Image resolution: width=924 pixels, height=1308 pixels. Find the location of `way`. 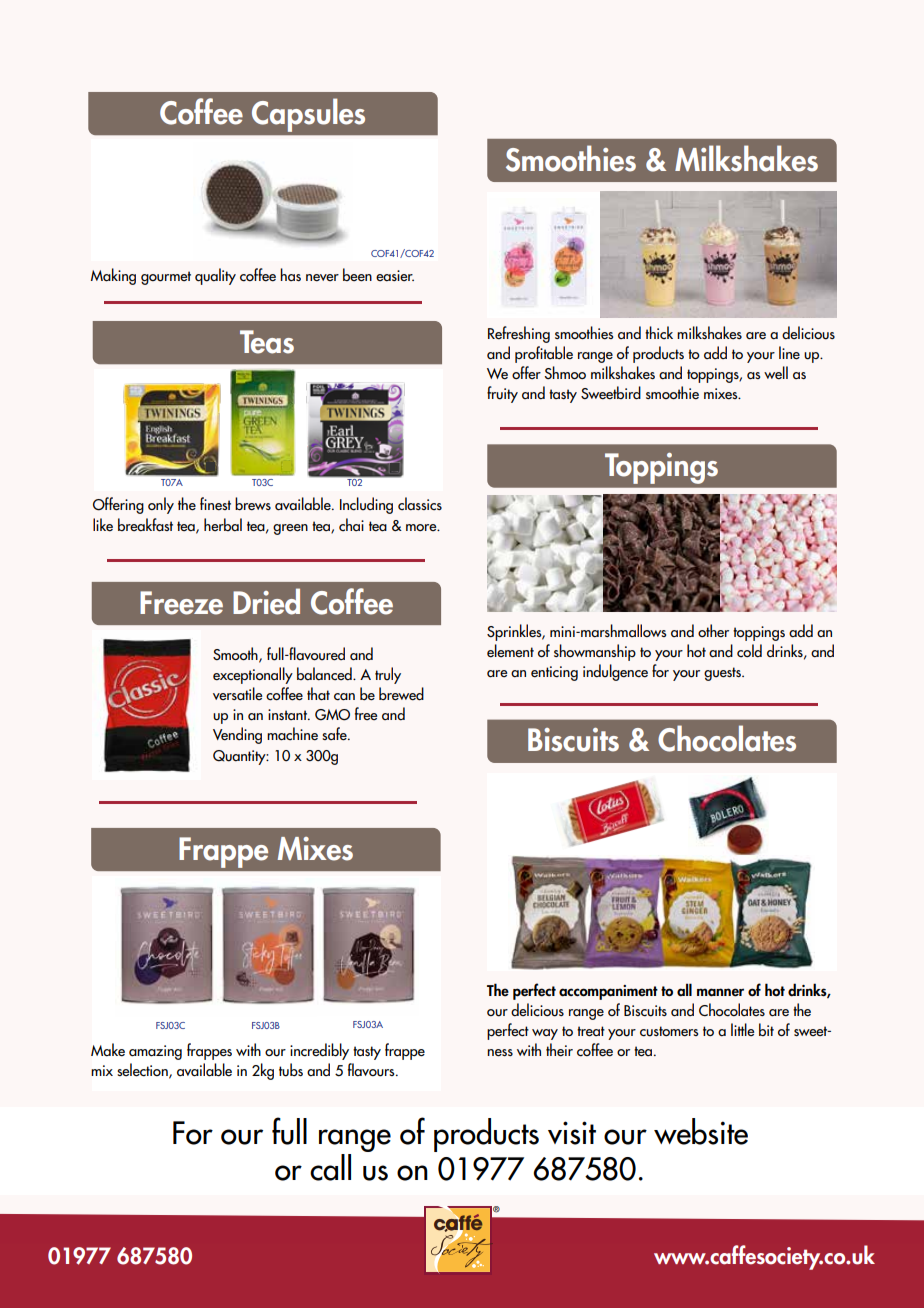

way is located at coordinates (545, 1034).
